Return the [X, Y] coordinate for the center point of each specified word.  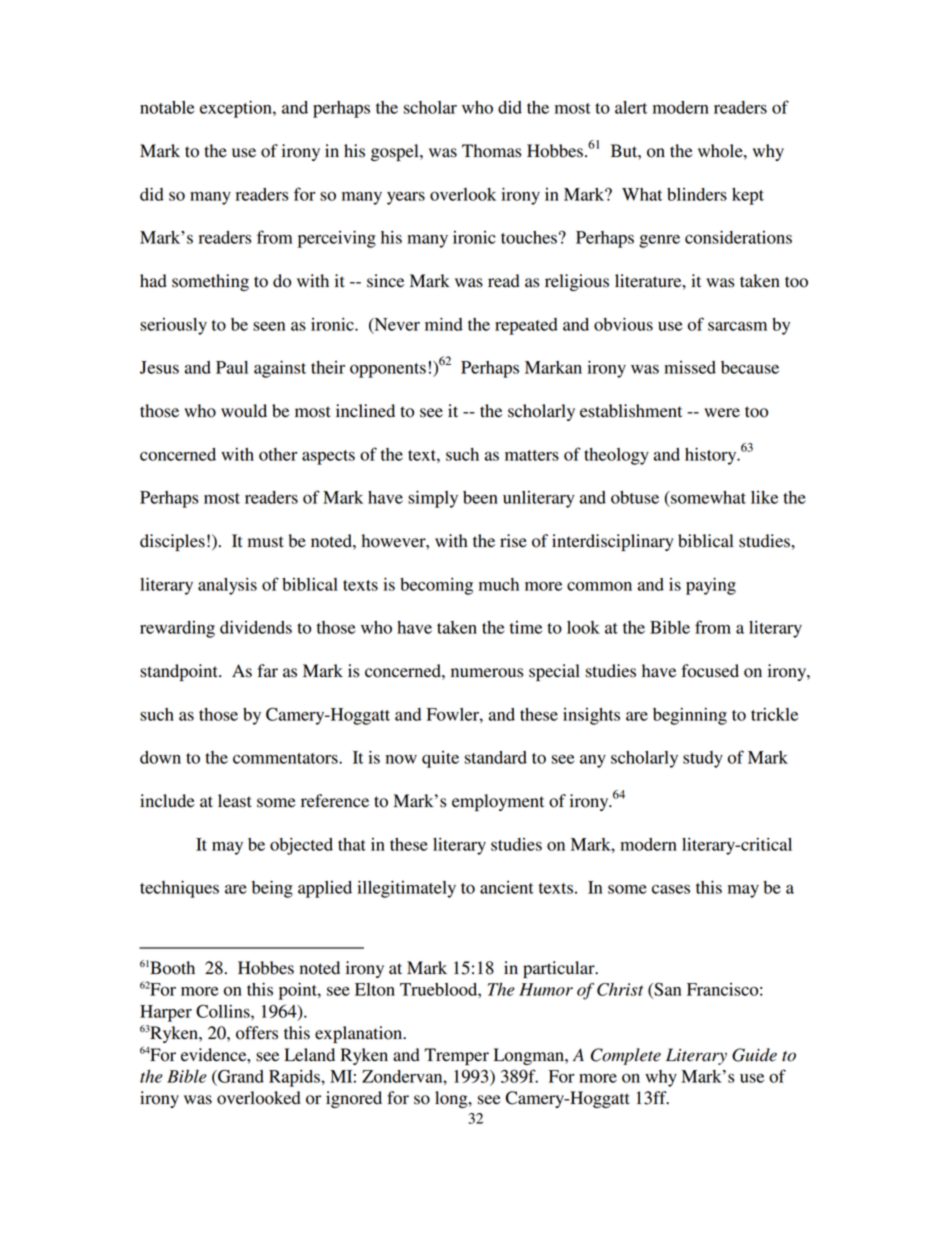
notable [167, 107]
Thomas [491, 151]
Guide [754, 1055]
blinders [697, 194]
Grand [240, 1076]
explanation [360, 1034]
